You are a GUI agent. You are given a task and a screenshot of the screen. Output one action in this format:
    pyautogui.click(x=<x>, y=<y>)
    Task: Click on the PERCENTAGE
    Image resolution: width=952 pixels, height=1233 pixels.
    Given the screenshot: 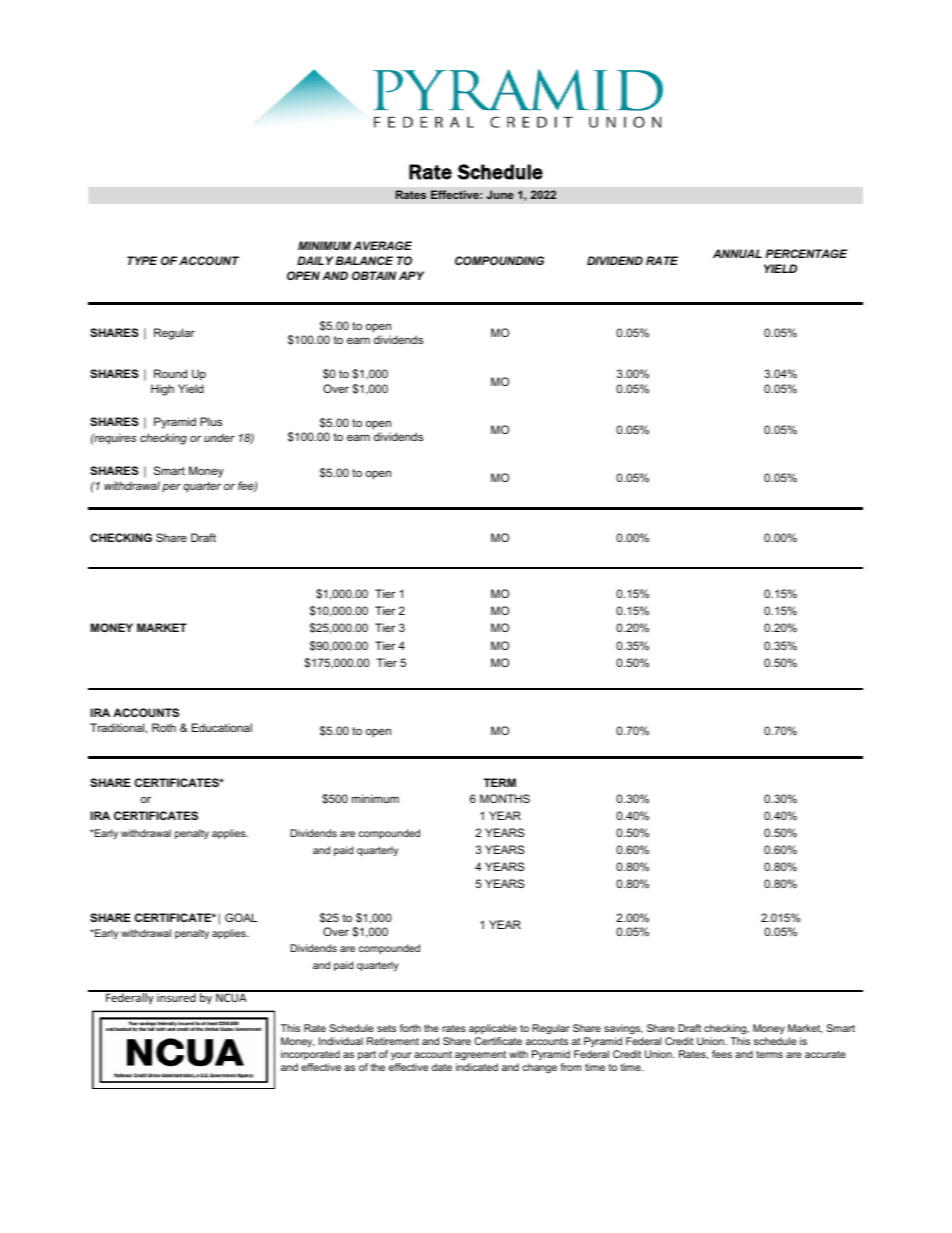 What is the action you would take?
    pyautogui.click(x=806, y=253)
